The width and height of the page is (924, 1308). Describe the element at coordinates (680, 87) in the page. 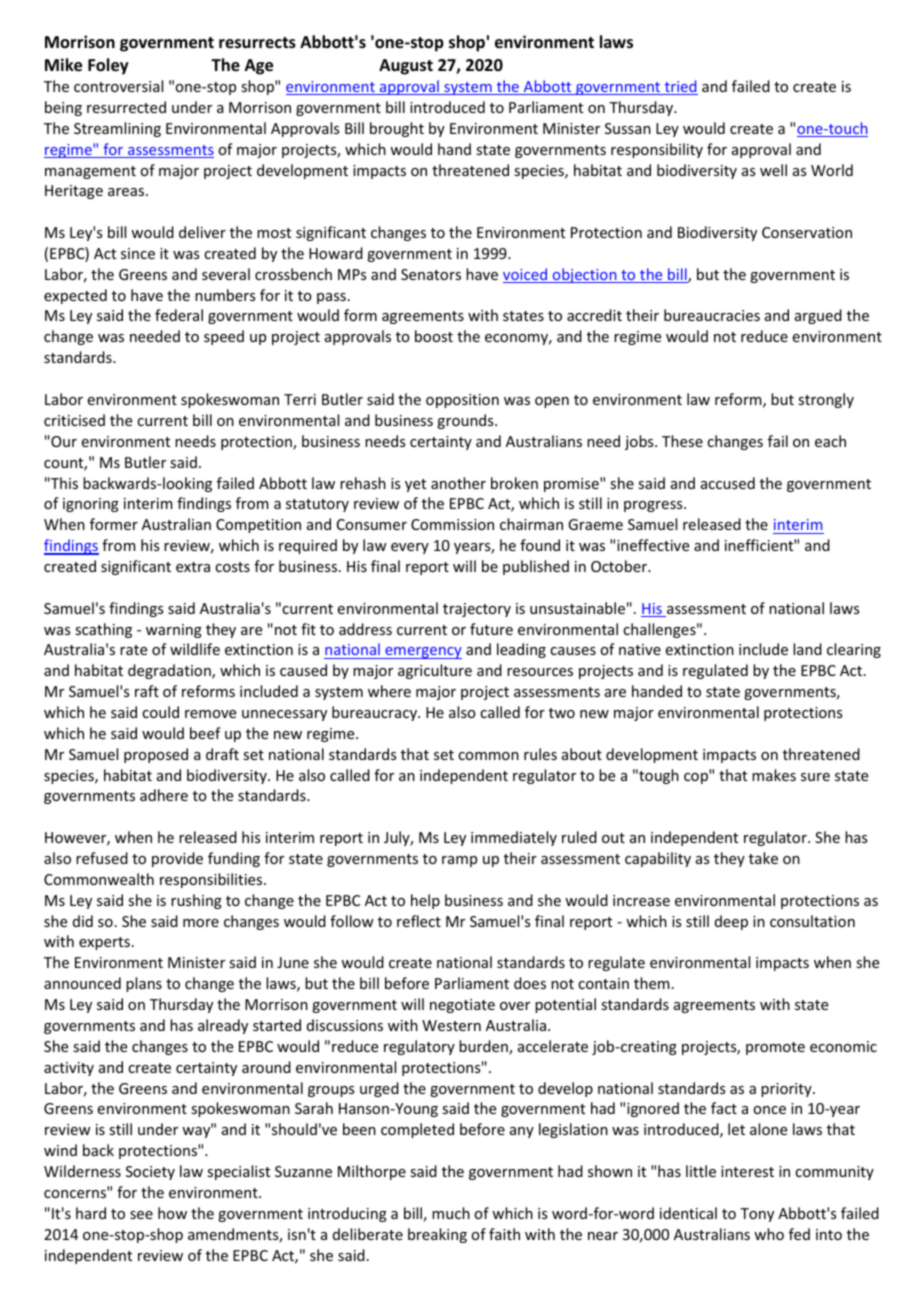

I see `tried` at that location.
